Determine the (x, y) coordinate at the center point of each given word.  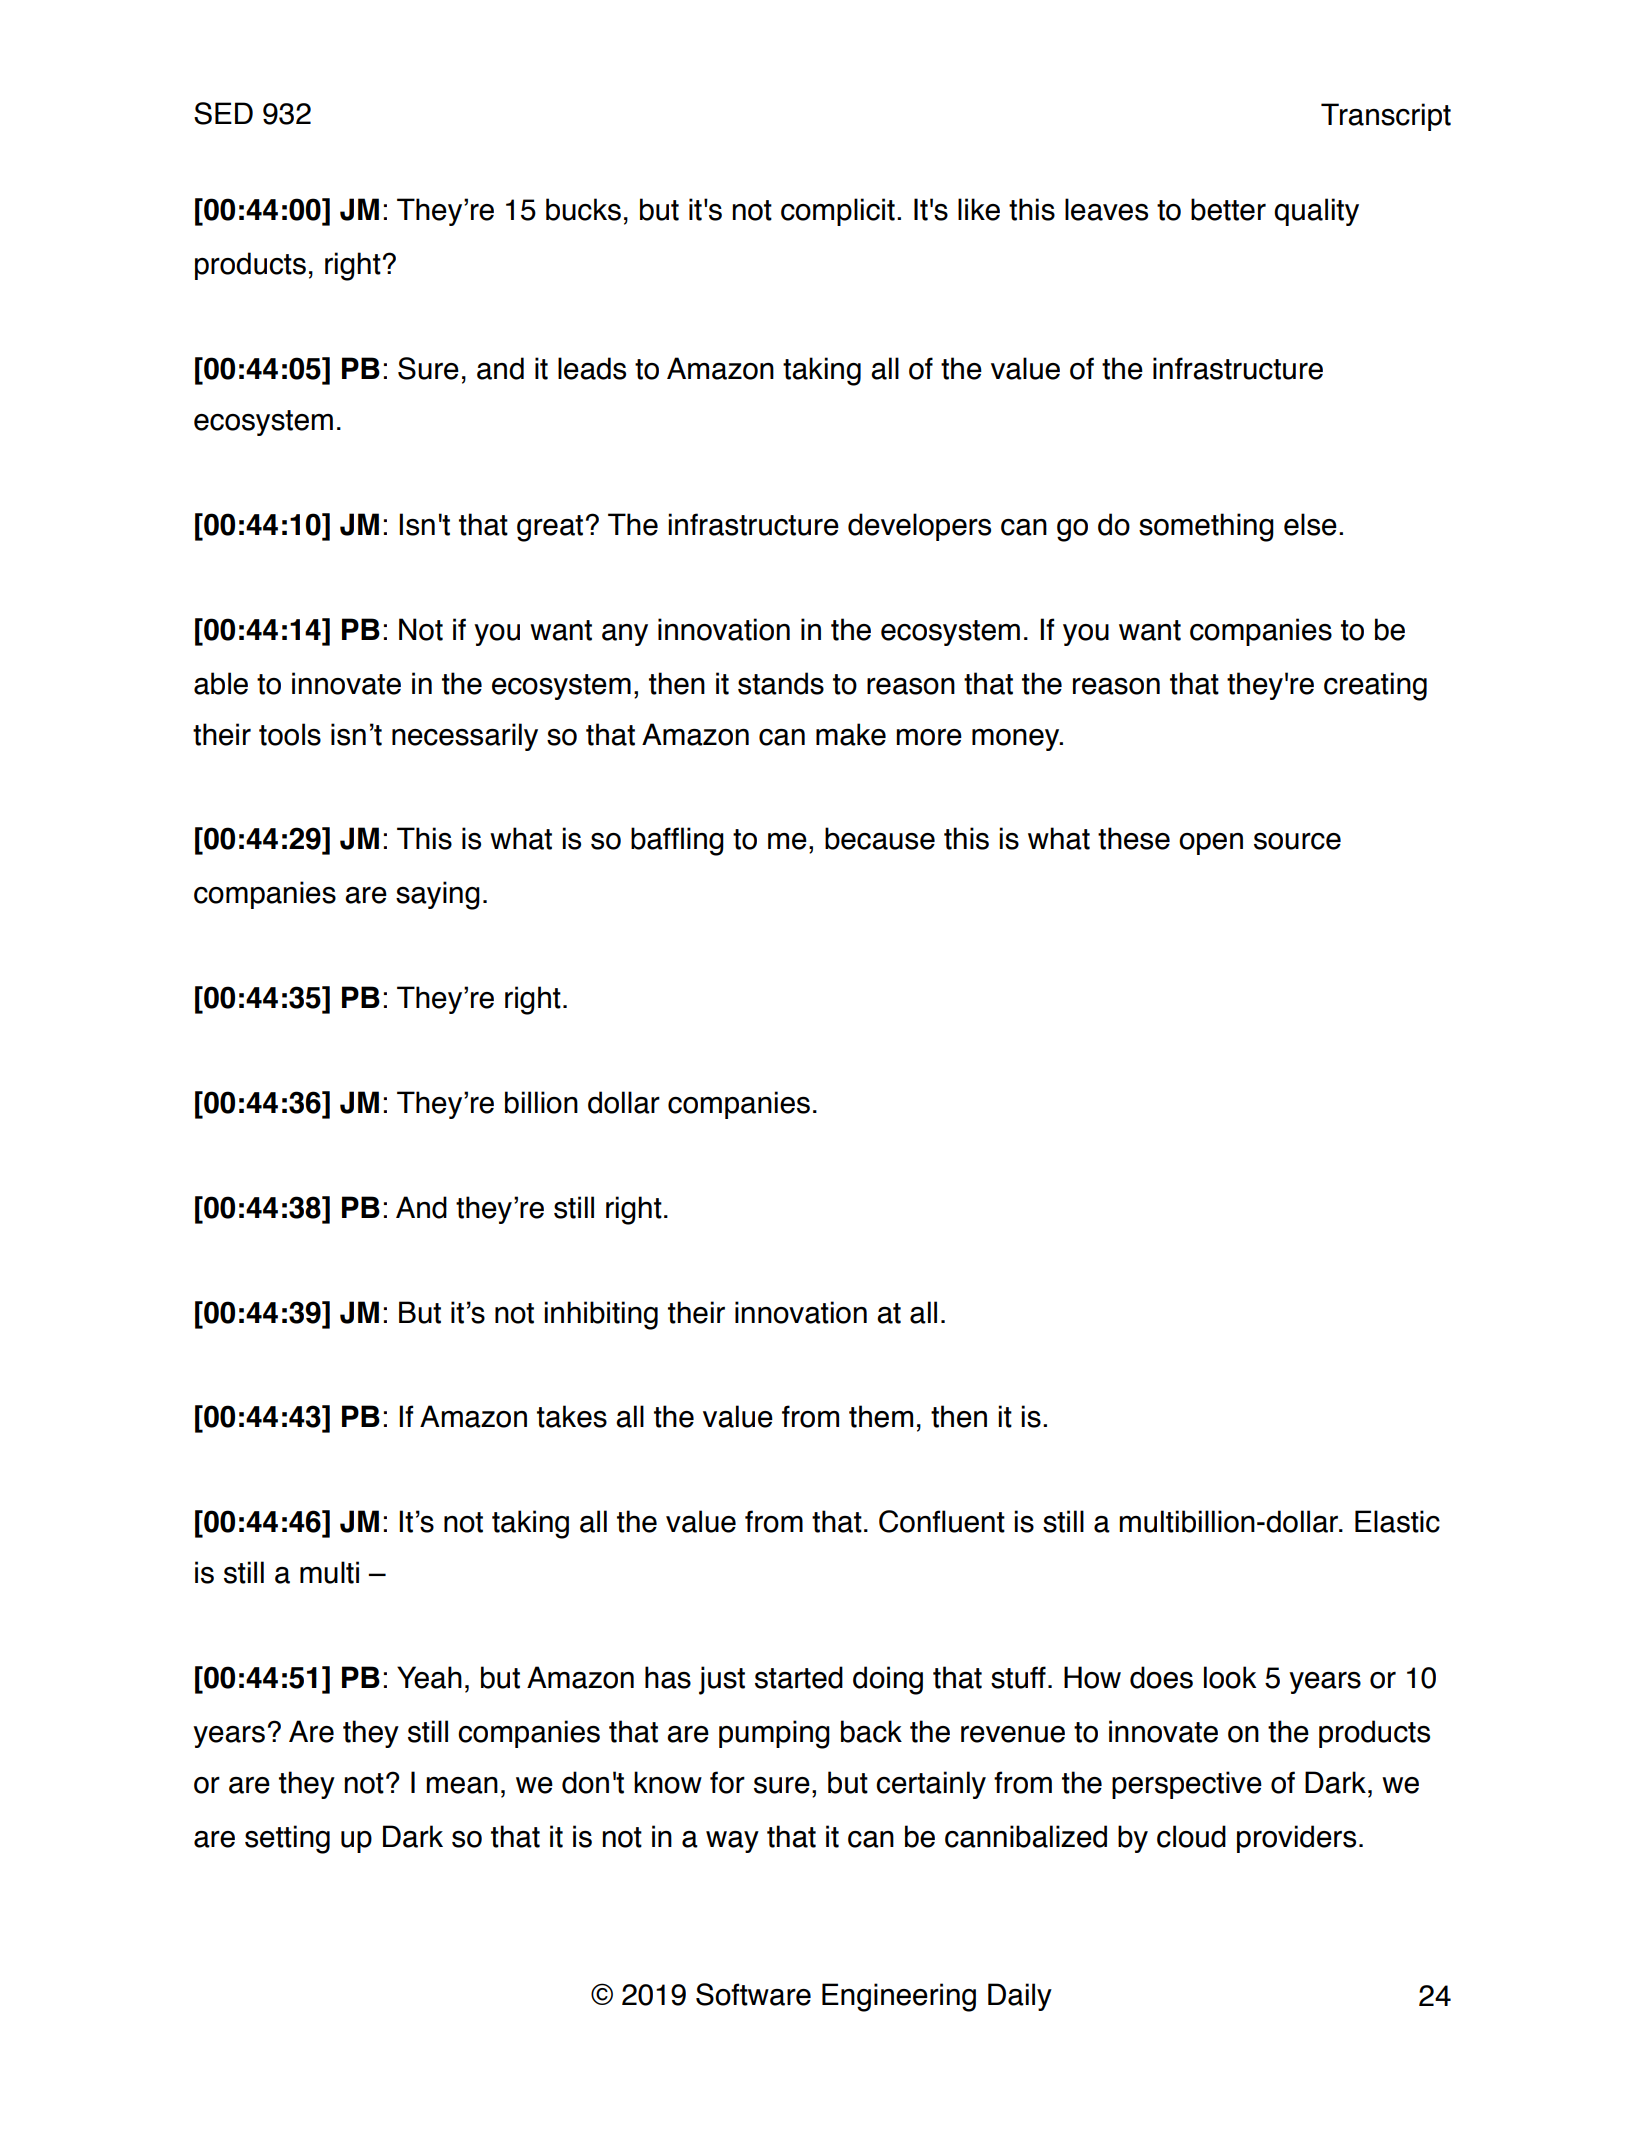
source (1297, 841)
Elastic (1397, 1521)
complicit (838, 212)
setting (287, 1839)
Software (753, 1994)
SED (223, 113)
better (1228, 209)
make (851, 734)
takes (572, 1416)
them (881, 1416)
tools (290, 734)
